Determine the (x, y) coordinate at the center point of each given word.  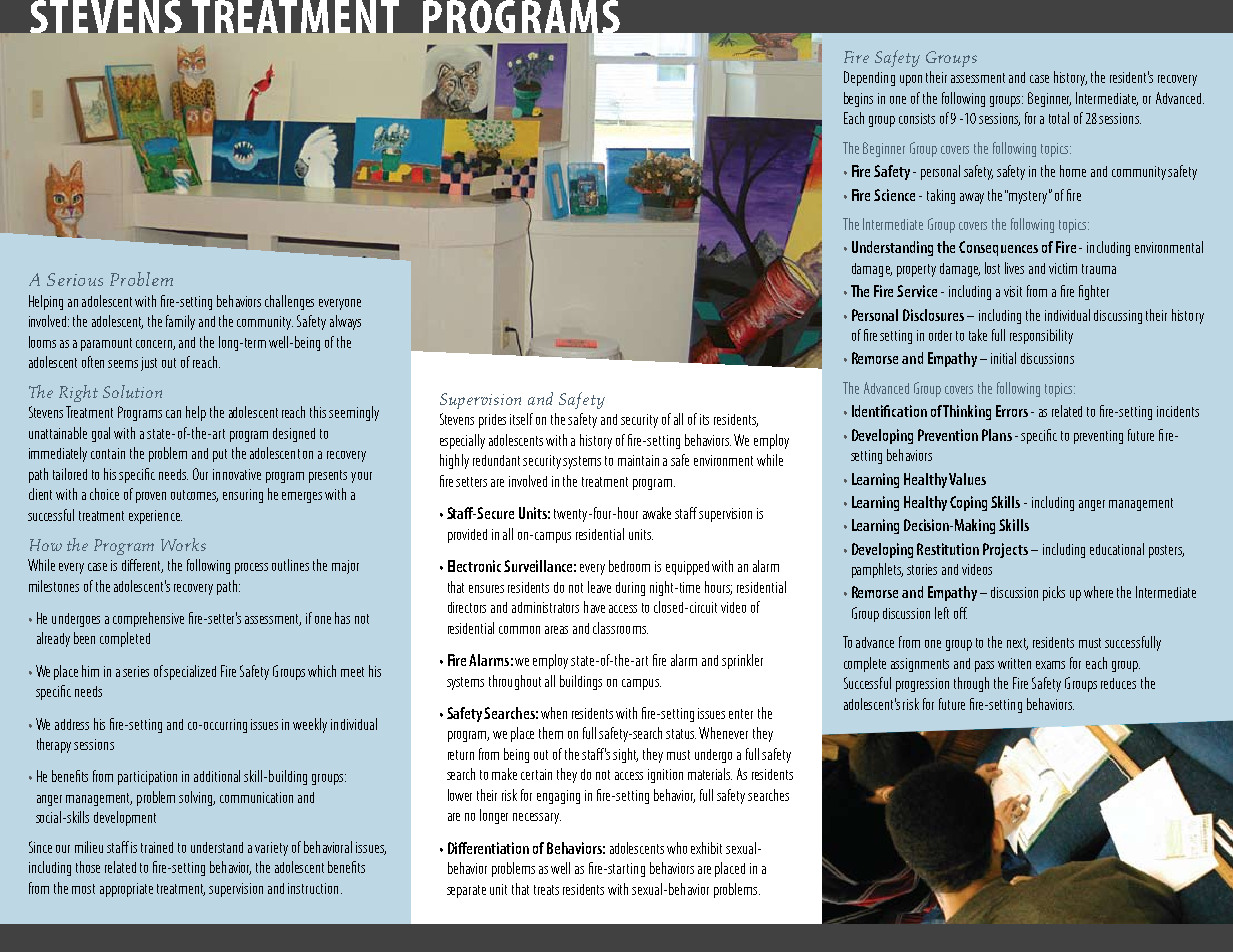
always (345, 322)
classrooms (620, 628)
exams (1050, 665)
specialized (190, 672)
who (677, 848)
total (1059, 118)
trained (157, 847)
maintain (638, 460)
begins (858, 99)
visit (1013, 291)
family (180, 322)
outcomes (194, 496)
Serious (75, 279)
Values (967, 479)
